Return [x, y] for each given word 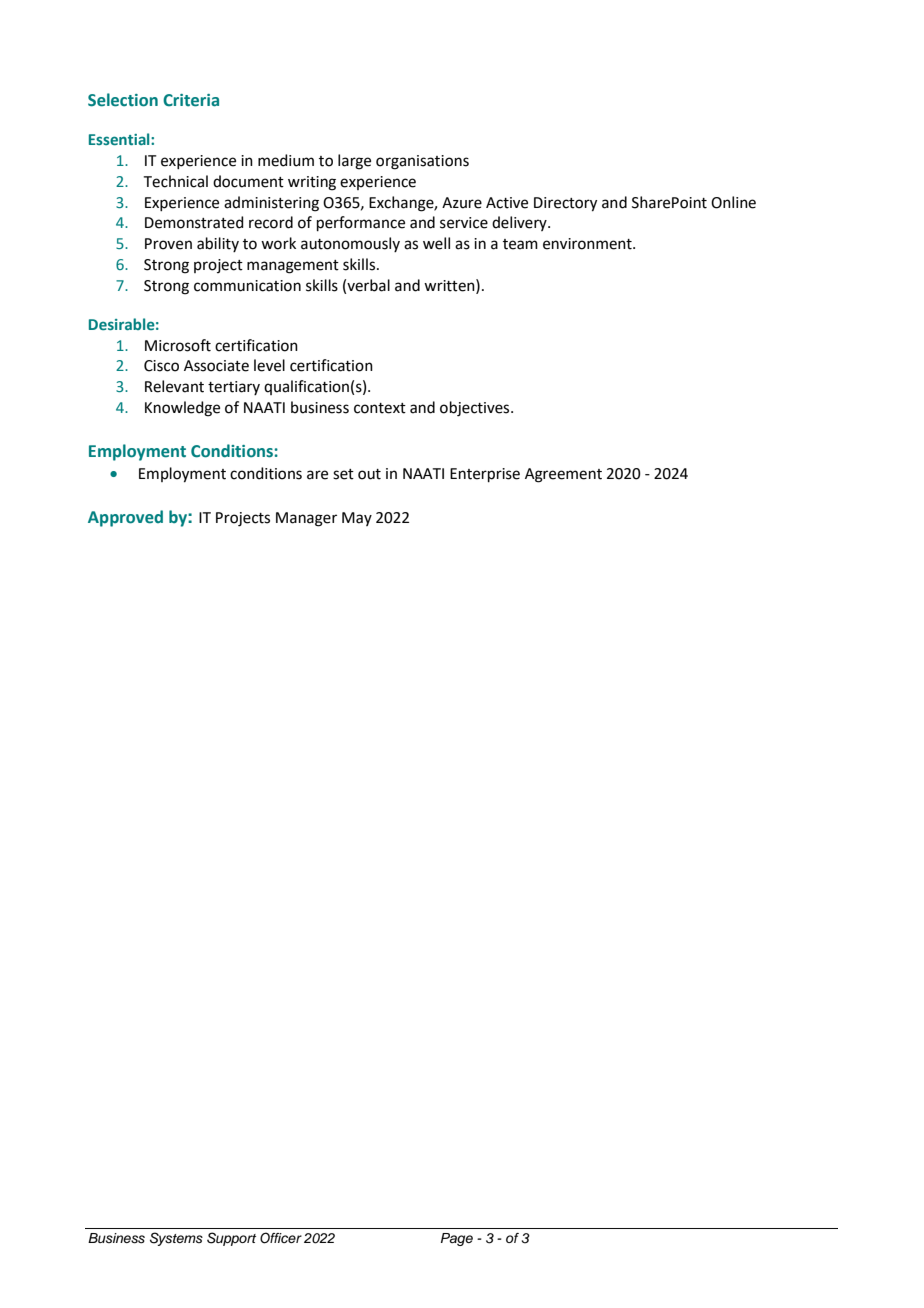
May [357, 519]
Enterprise [485, 475]
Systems [176, 1239]
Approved [125, 518]
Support [231, 1239]
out [369, 474]
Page [457, 1239]
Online [733, 202]
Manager [306, 519]
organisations [422, 162]
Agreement [563, 475]
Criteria [191, 100]
